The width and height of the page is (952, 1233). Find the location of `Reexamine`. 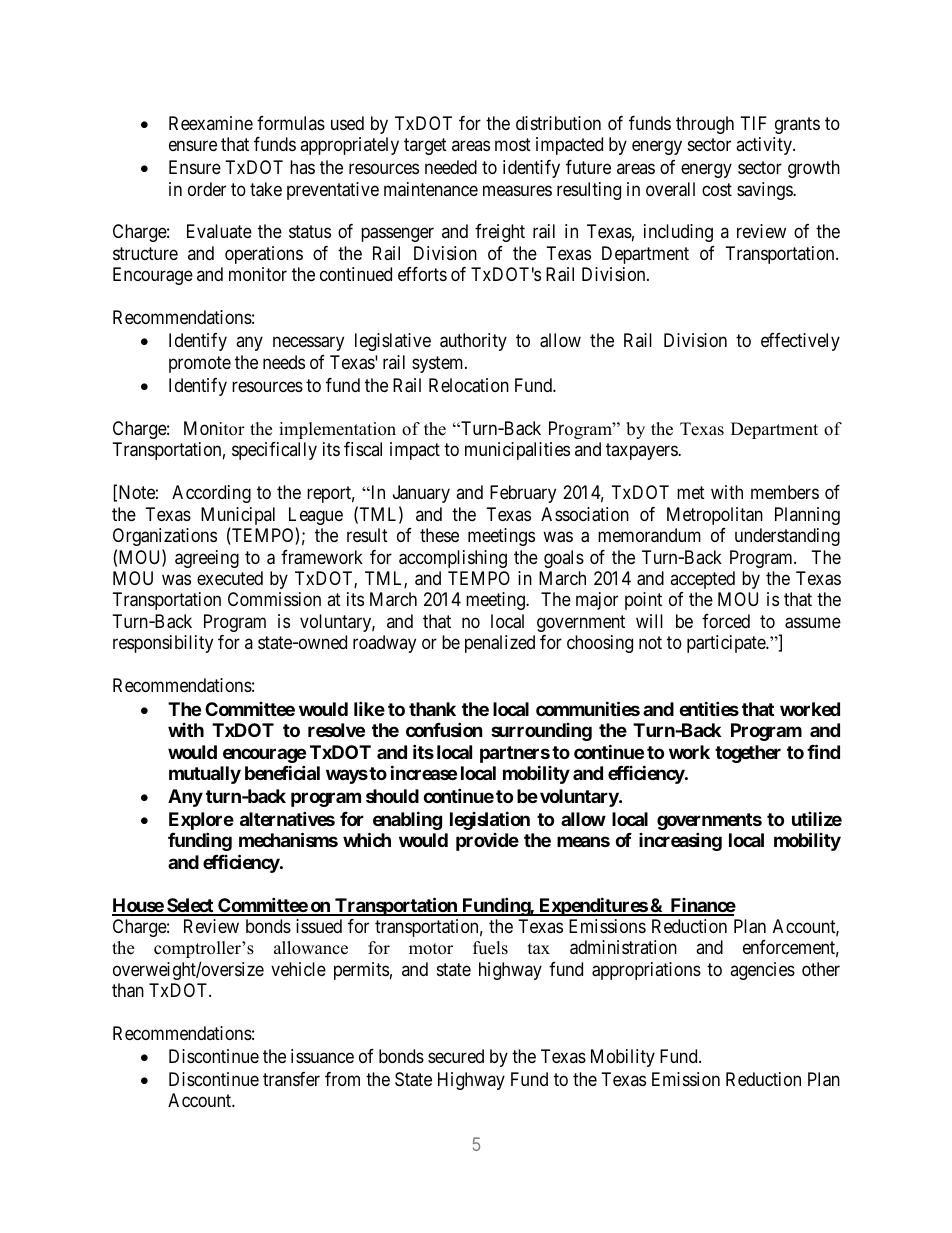

Reexamine is located at coordinates (211, 123).
